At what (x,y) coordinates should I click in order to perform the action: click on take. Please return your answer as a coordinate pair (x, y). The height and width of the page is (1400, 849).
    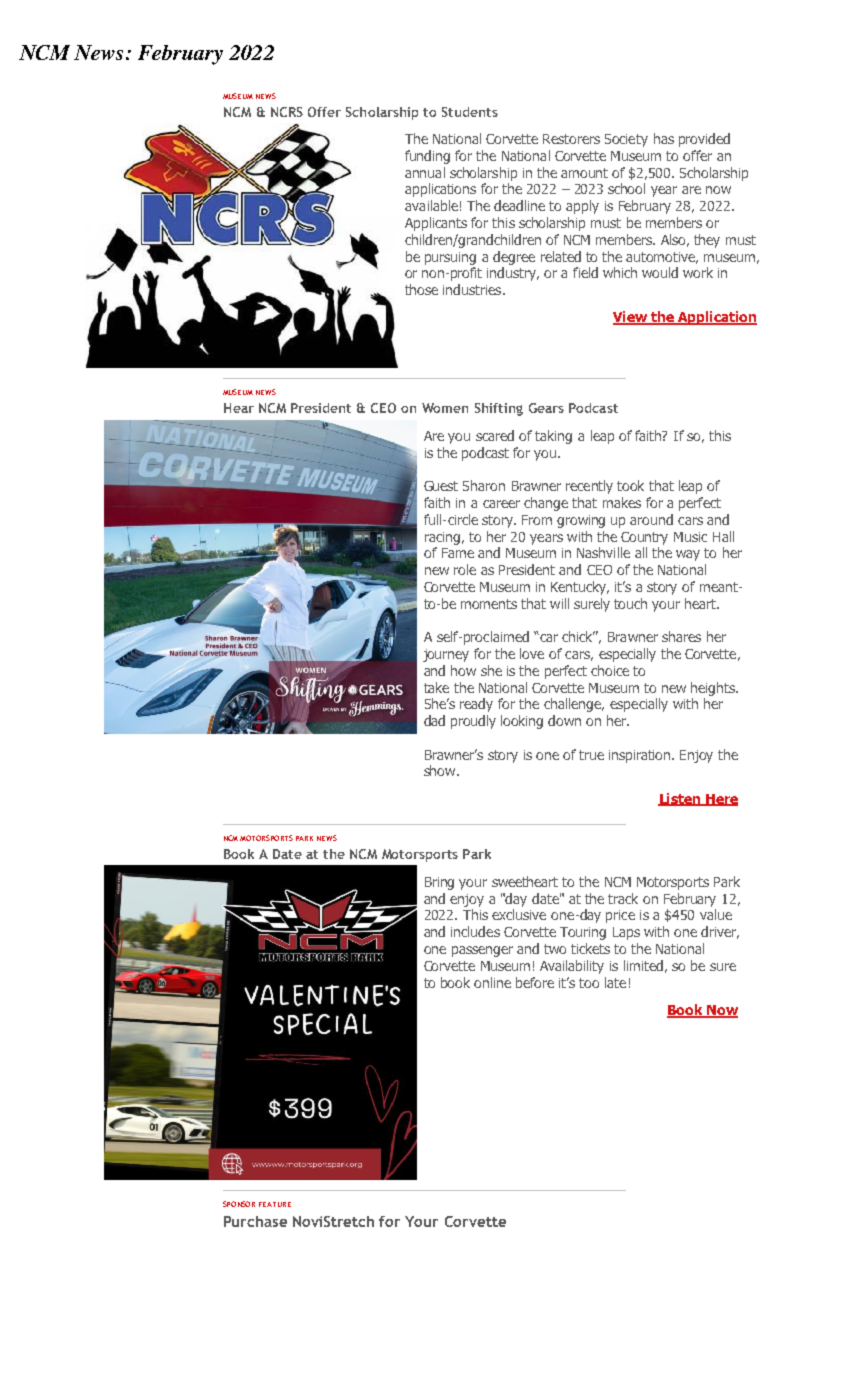
    Looking at the image, I should click on (436, 687).
